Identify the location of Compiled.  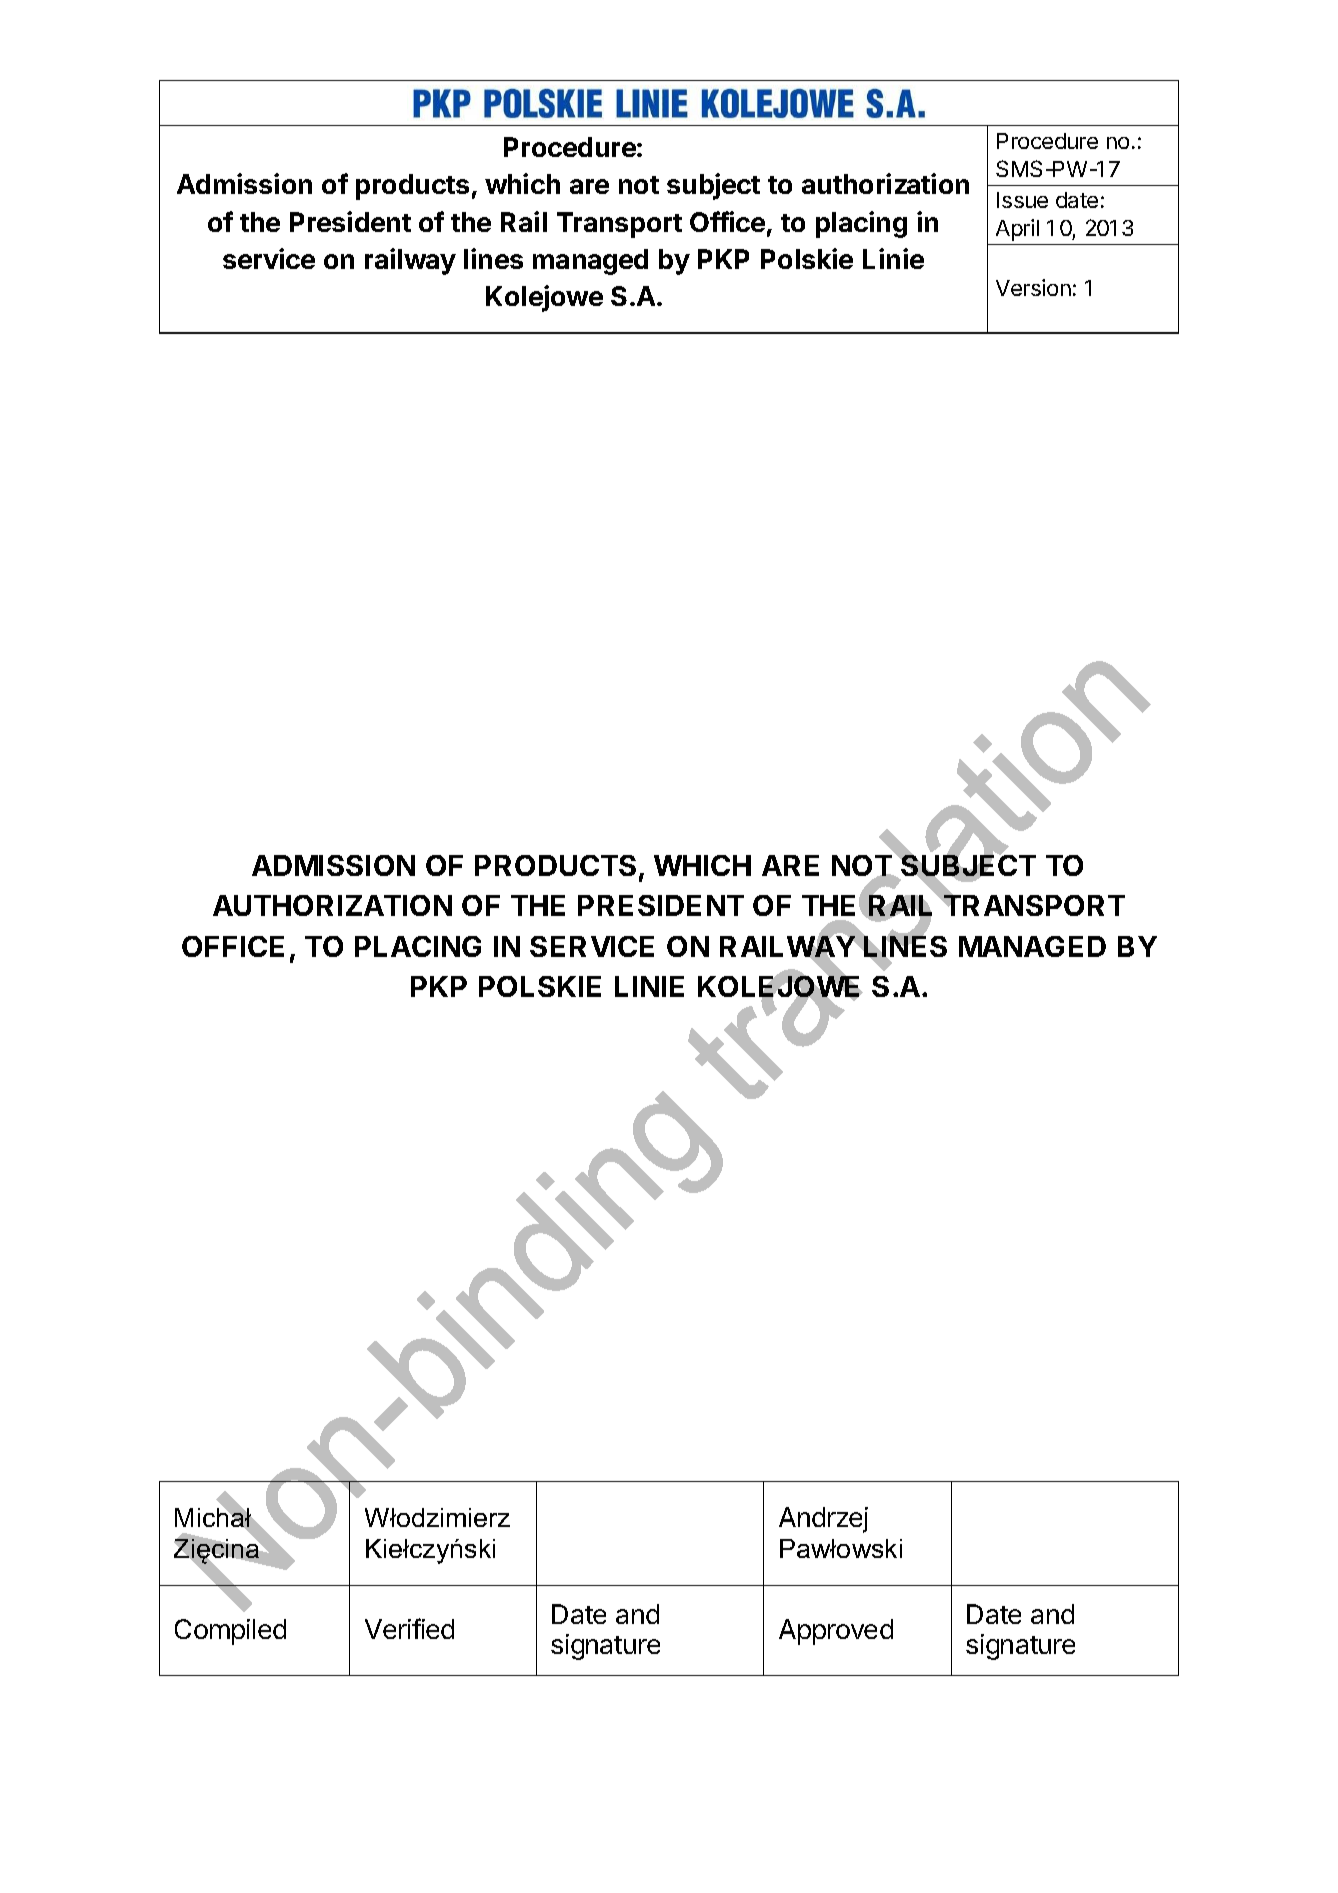
(230, 1632).
